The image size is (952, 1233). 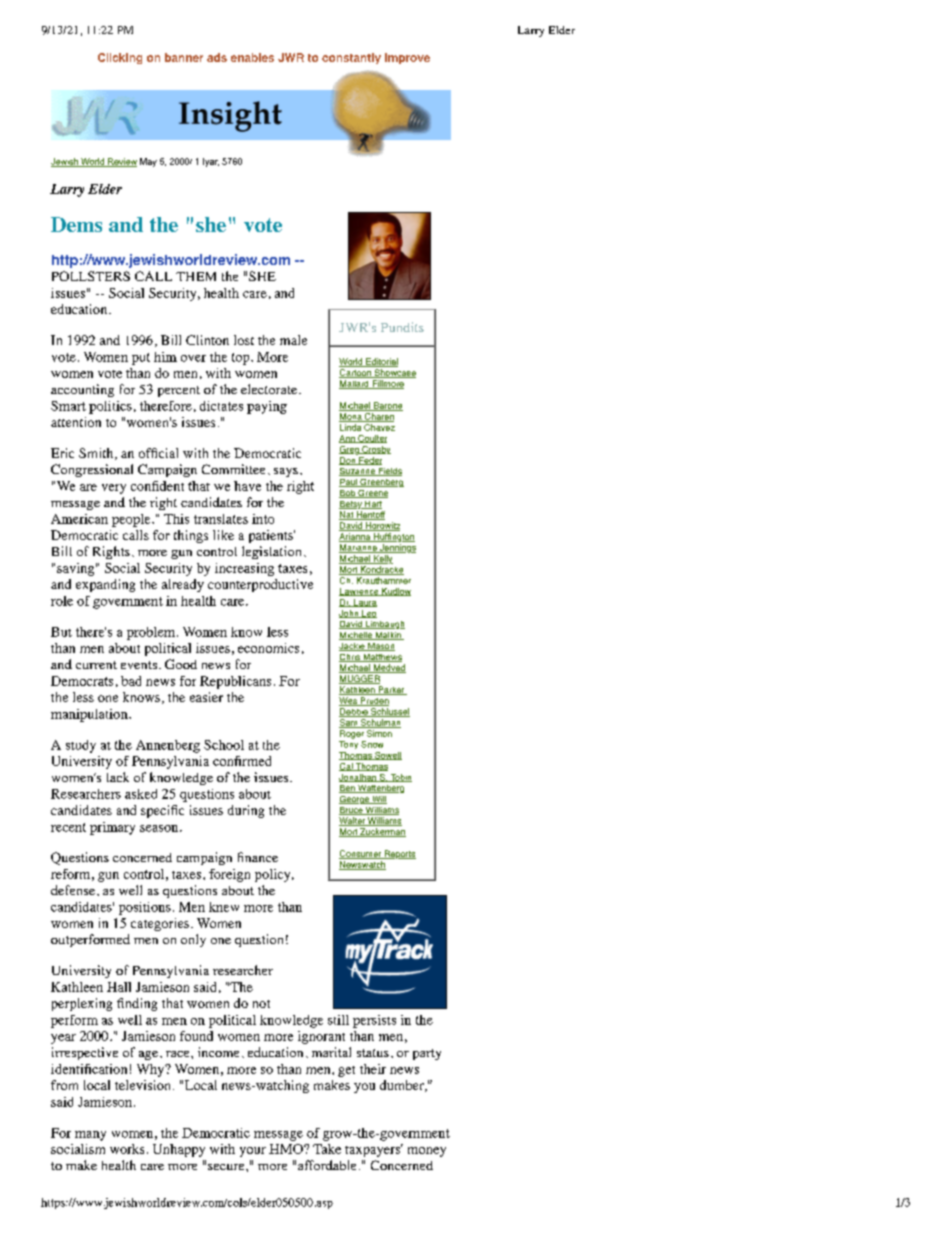 I want to click on Clicking, so click(x=120, y=58).
